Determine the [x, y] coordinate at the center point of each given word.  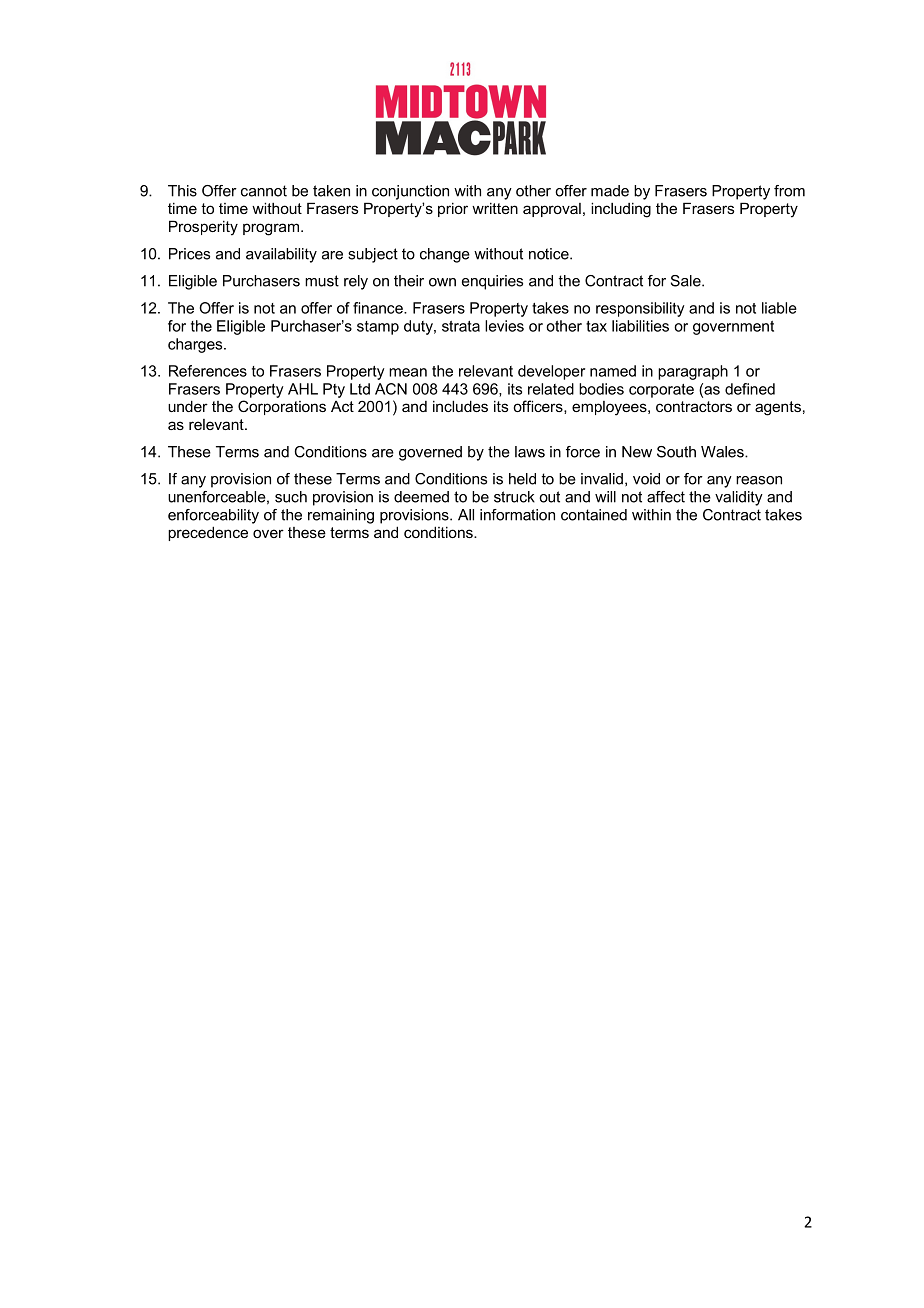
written [495, 208]
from [789, 191]
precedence [208, 533]
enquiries [492, 282]
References [208, 371]
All [466, 515]
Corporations [282, 407]
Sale [687, 281]
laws [530, 452]
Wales [723, 452]
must [322, 281]
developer [551, 372]
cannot [264, 191]
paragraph [693, 372]
